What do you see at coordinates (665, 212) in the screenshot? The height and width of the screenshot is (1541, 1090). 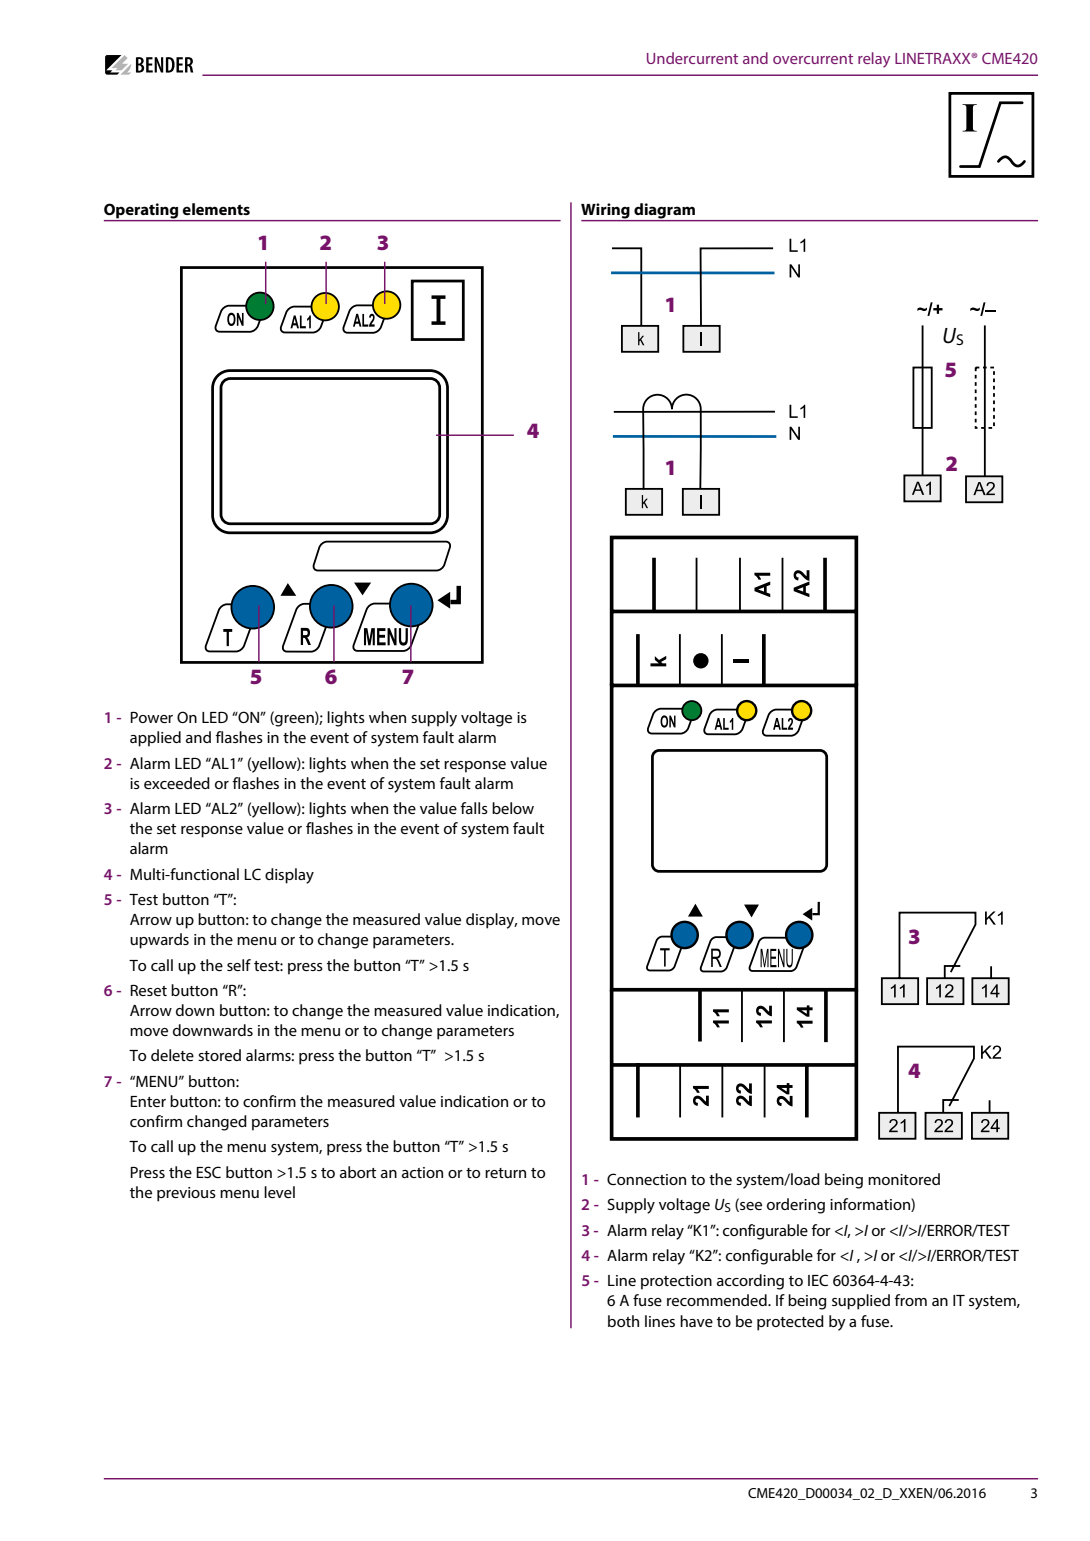 I see `diagram` at bounding box center [665, 212].
